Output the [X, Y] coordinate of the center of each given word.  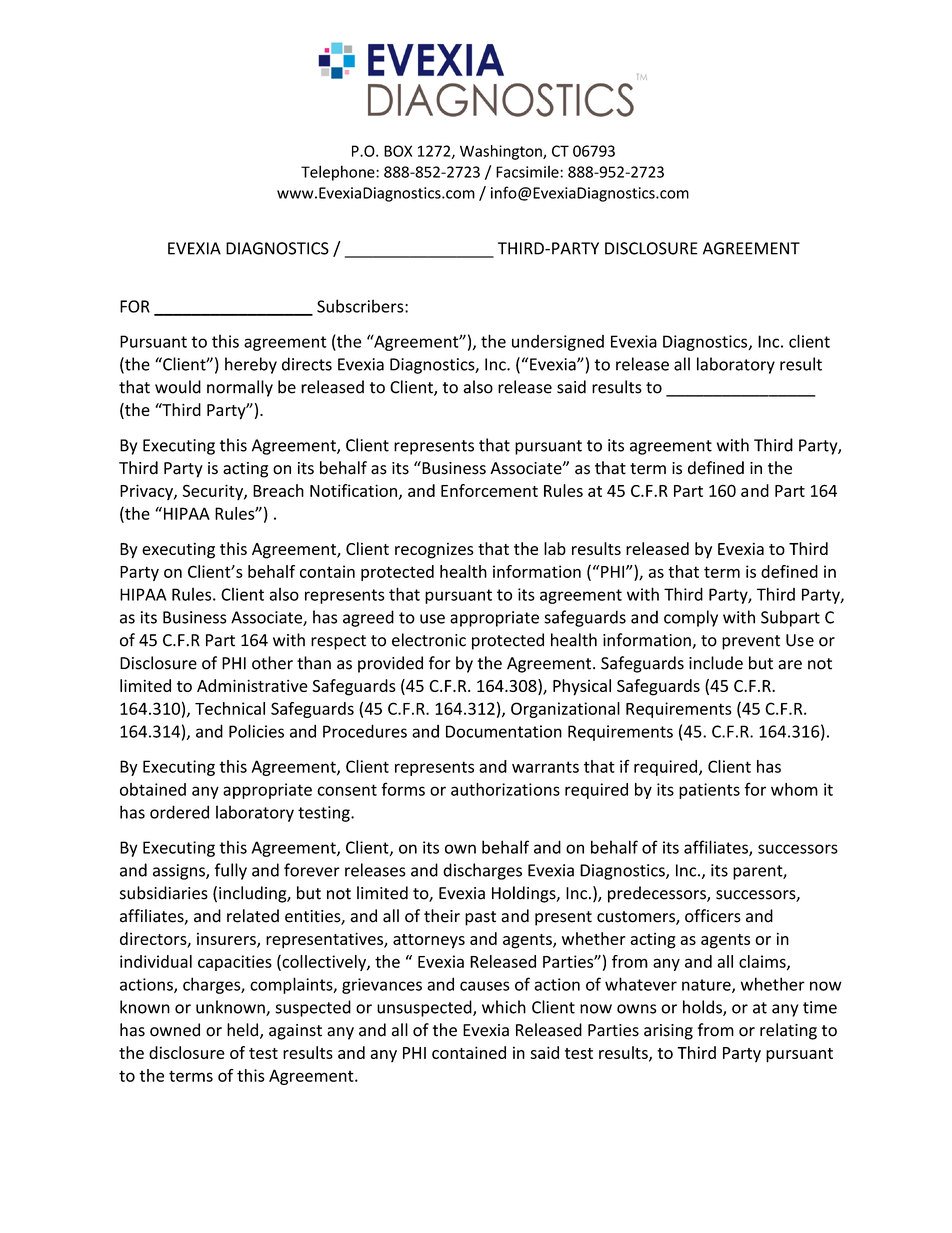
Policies [256, 731]
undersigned [558, 343]
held [244, 1031]
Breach [278, 490]
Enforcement [489, 490]
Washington [502, 152]
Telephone [339, 173]
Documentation [504, 731]
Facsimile [528, 172]
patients [709, 791]
